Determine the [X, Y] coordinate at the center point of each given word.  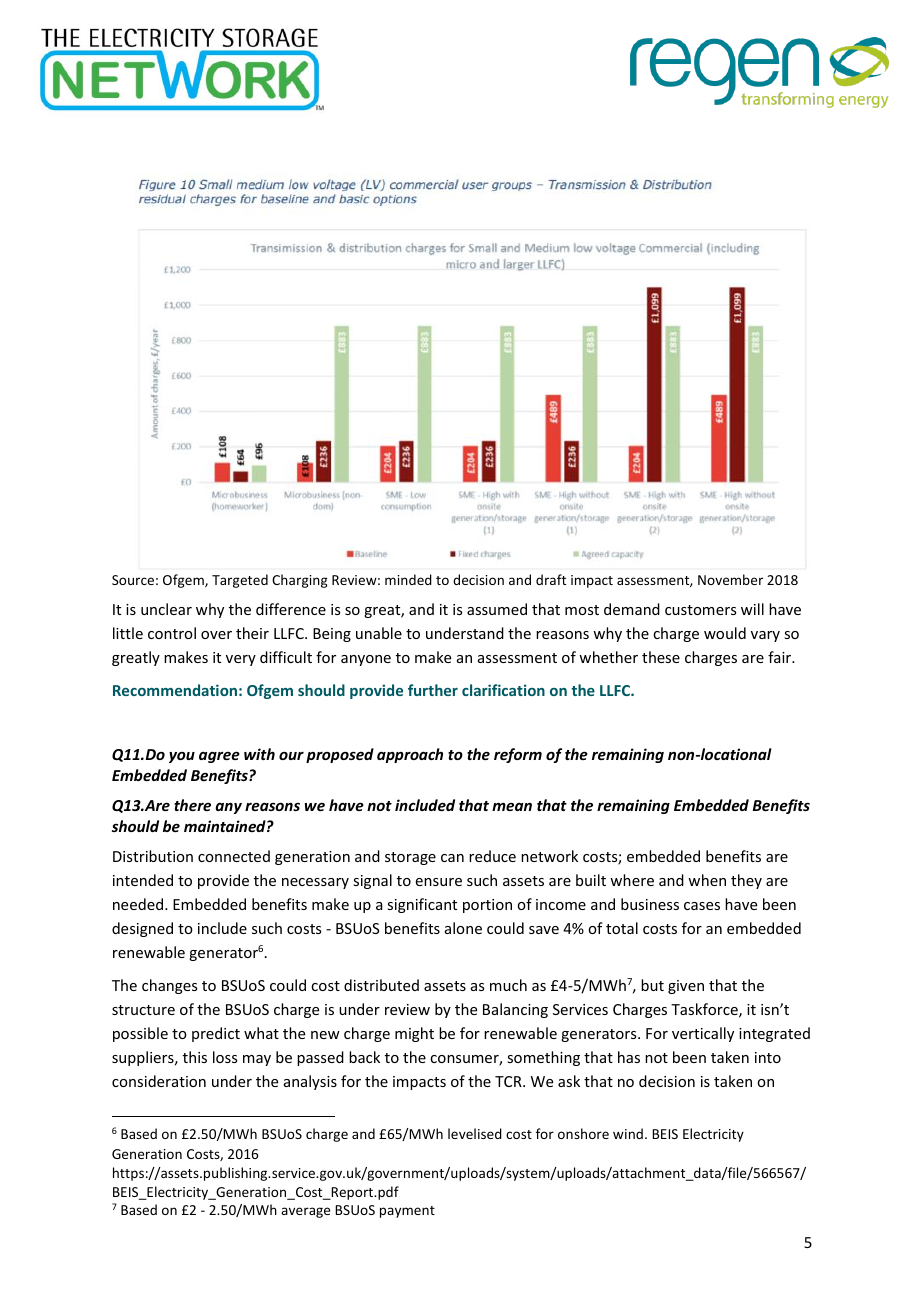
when [707, 880]
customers [700, 610]
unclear [166, 609]
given [686, 987]
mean [512, 806]
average [305, 1212]
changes [169, 986]
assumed [497, 609]
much [508, 985]
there [192, 805]
